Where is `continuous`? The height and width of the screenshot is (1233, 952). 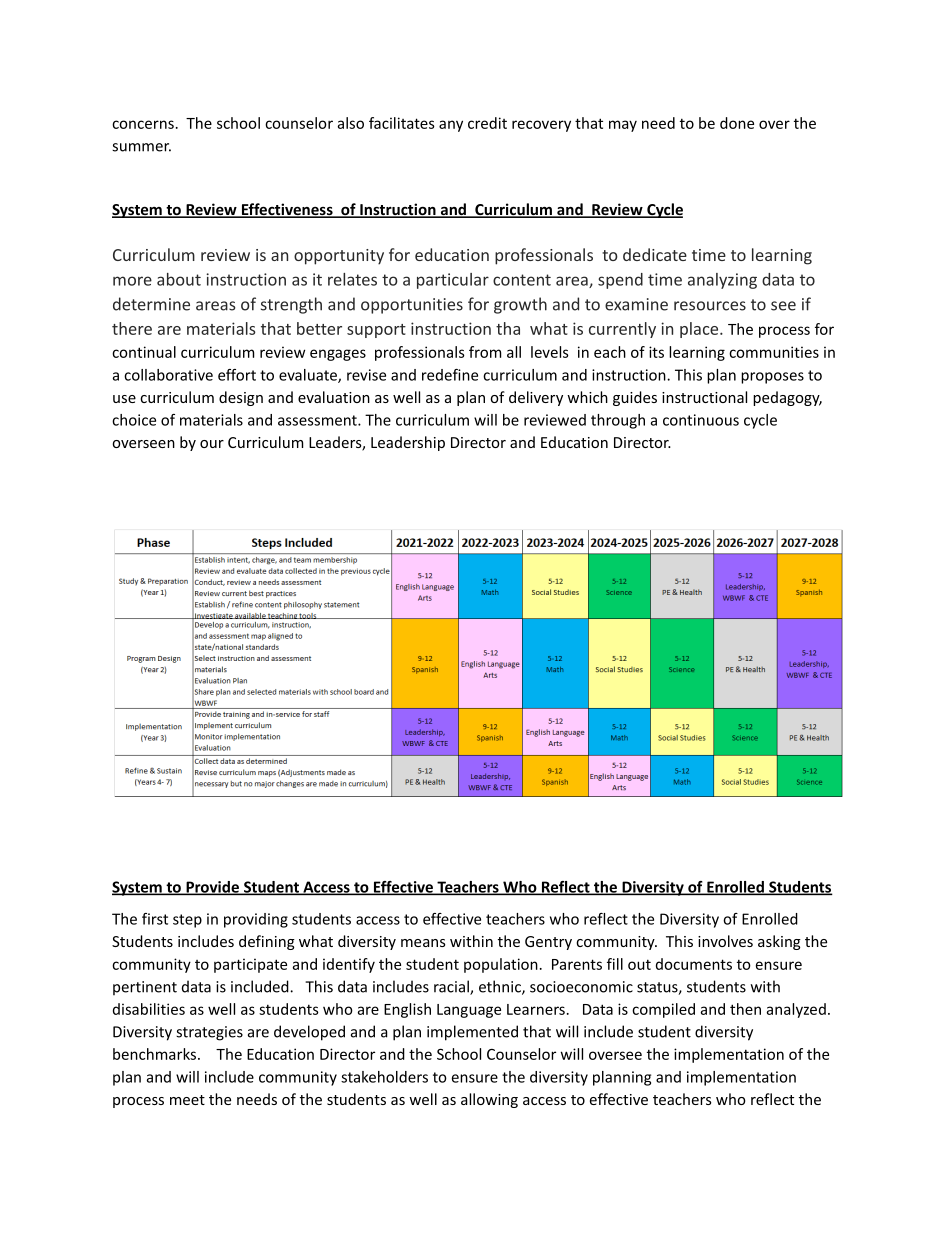 continuous is located at coordinates (701, 420).
